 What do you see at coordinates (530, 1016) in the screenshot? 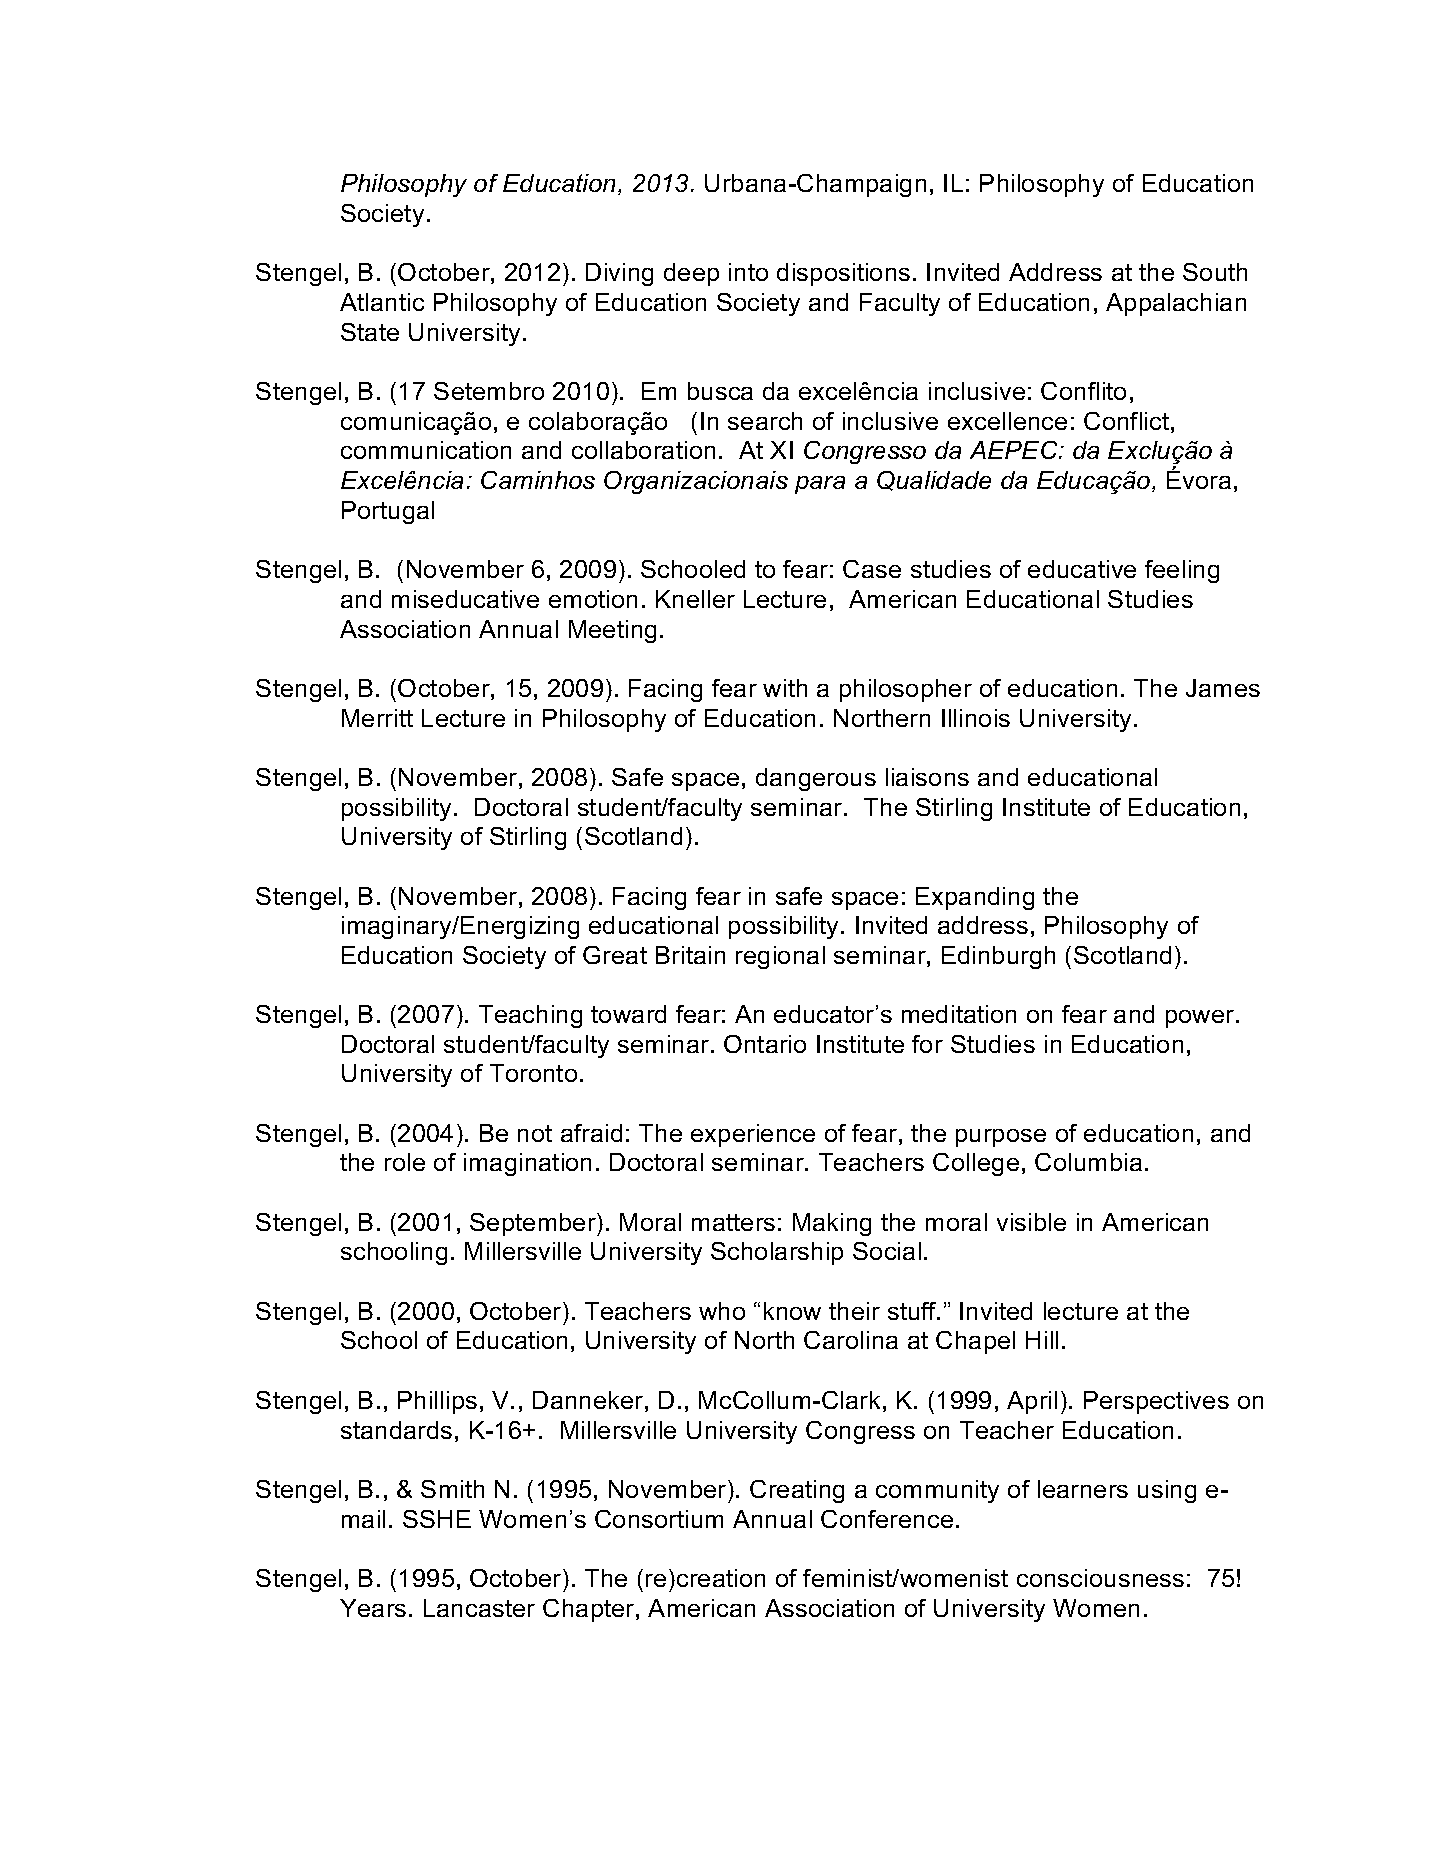
I see `Teaching` at bounding box center [530, 1016].
